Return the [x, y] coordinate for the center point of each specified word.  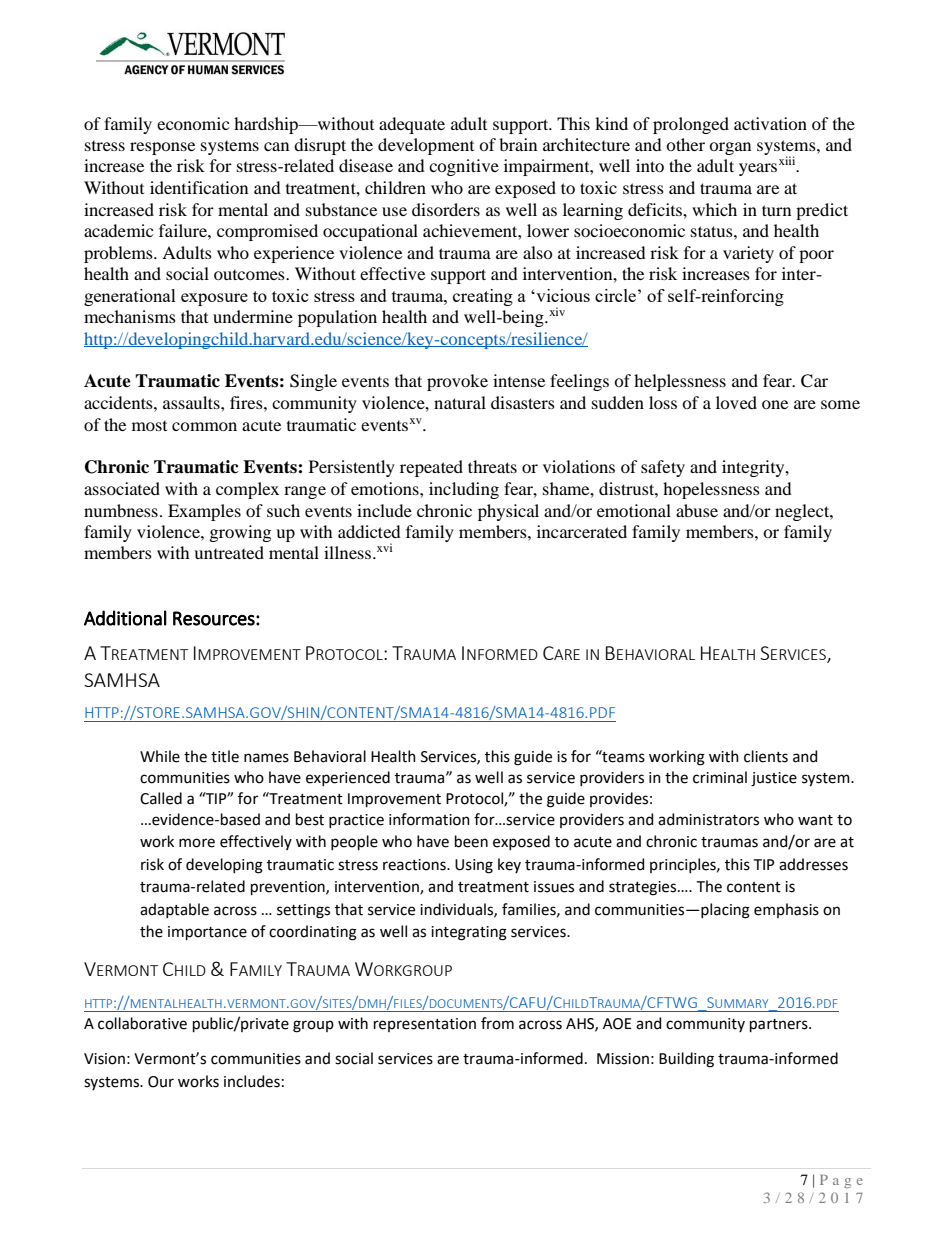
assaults [192, 402]
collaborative [142, 1023]
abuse [697, 510]
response [162, 148]
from [497, 1023]
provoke [457, 382]
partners [780, 1025]
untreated [229, 552]
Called [161, 798]
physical [508, 512]
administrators [708, 819]
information [429, 819]
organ [730, 148]
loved [736, 402]
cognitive [464, 167]
